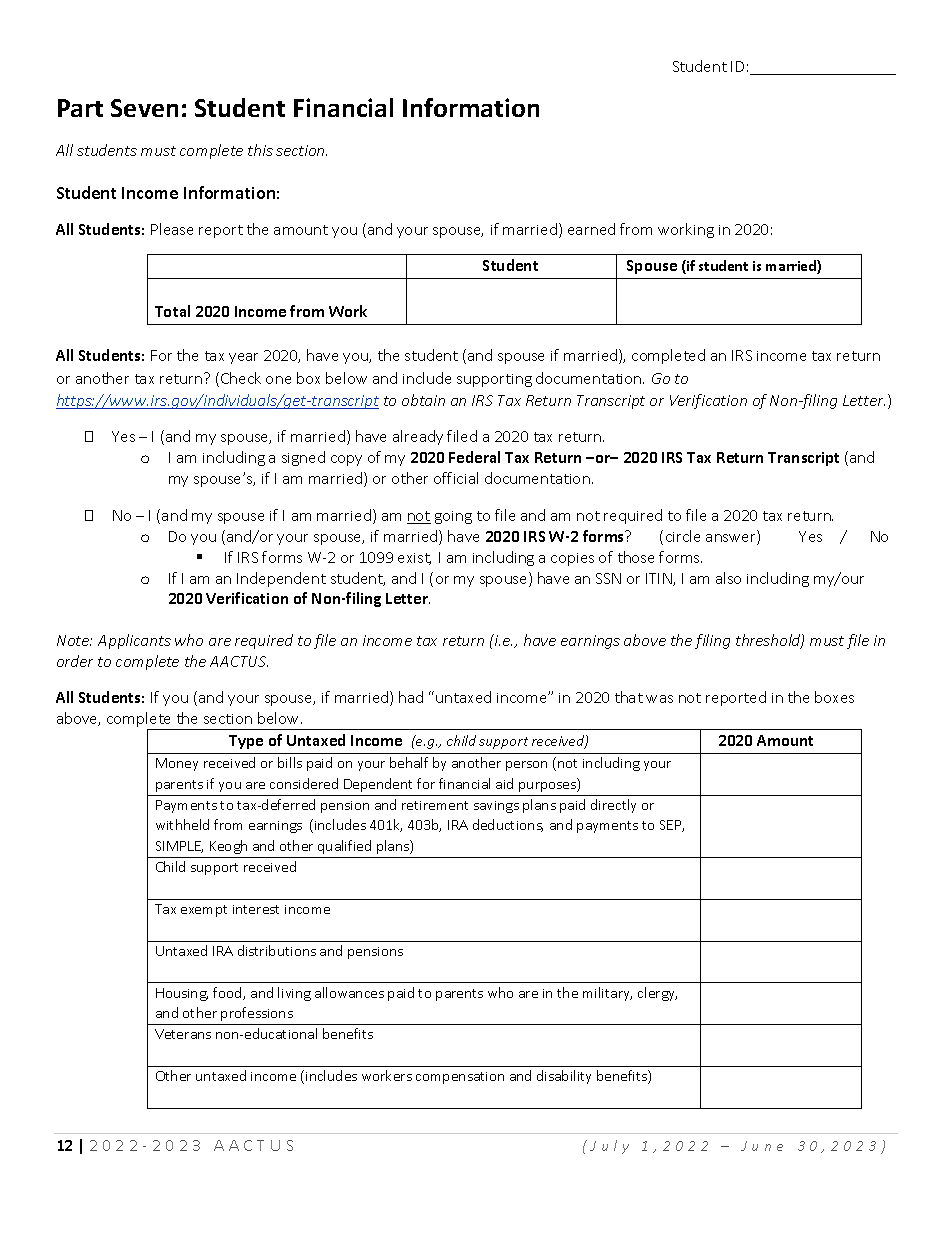 Image resolution: width=952 pixels, height=1233 pixels. I want to click on clergy, so click(657, 994).
